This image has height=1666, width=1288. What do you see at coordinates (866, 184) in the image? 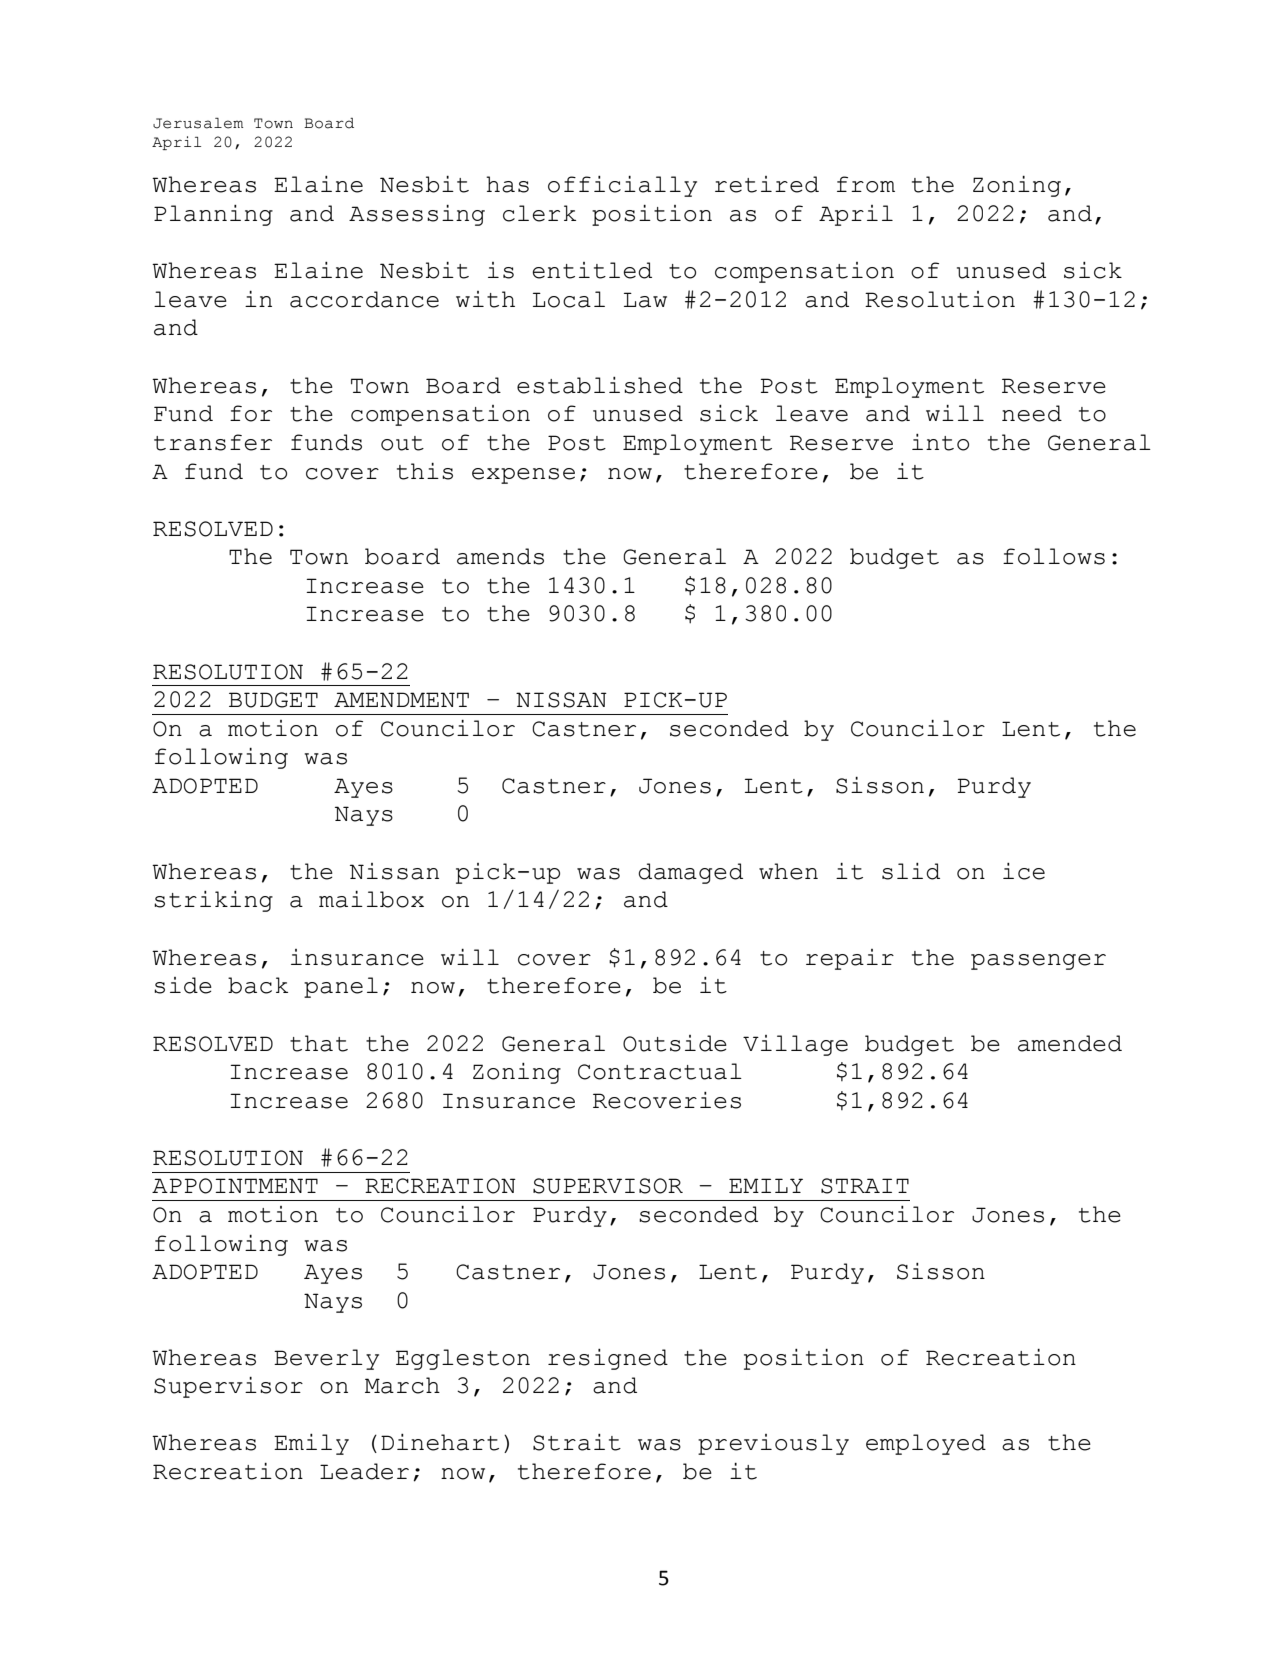
I see `from` at bounding box center [866, 184].
